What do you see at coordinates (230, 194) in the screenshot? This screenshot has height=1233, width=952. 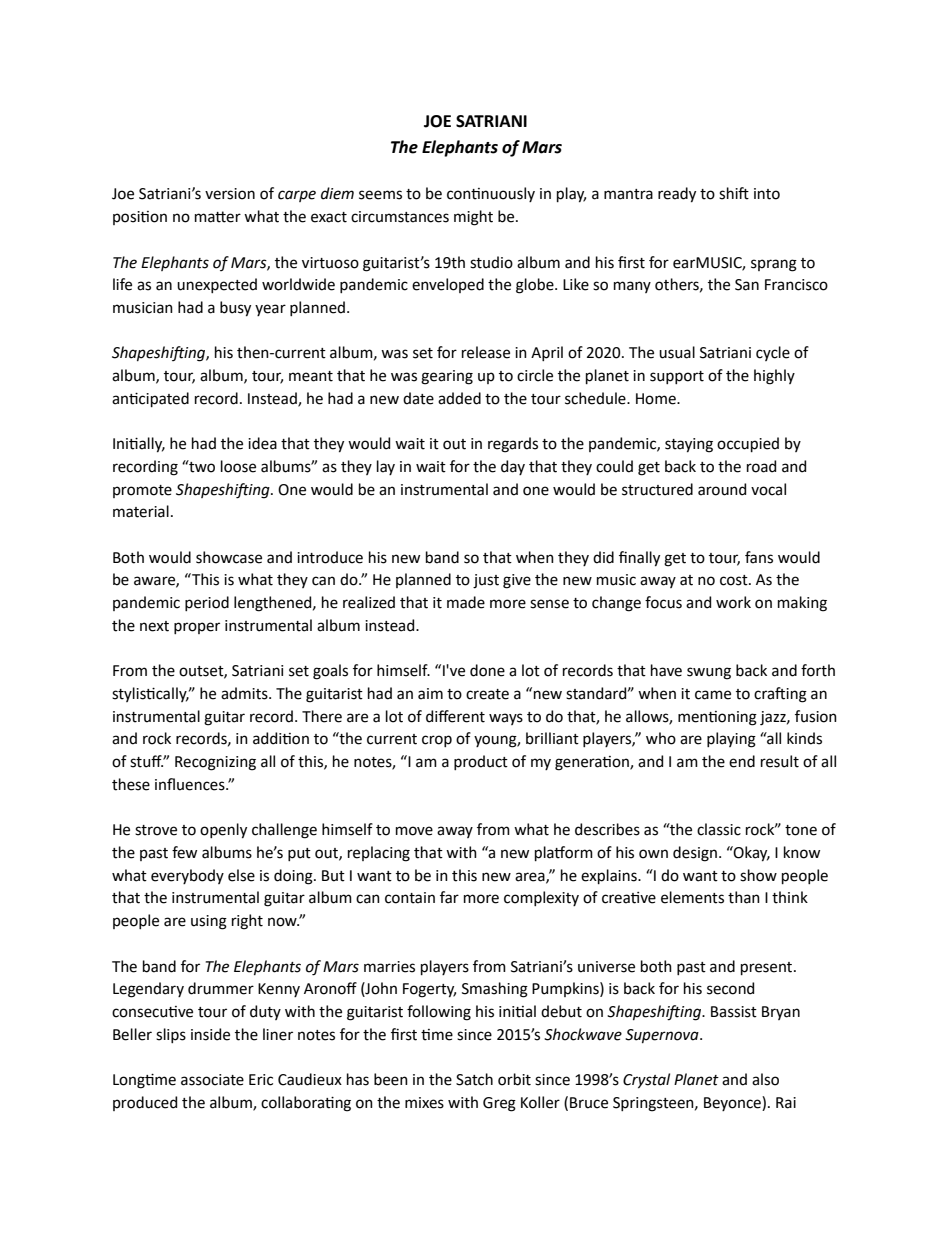 I see `version` at bounding box center [230, 194].
